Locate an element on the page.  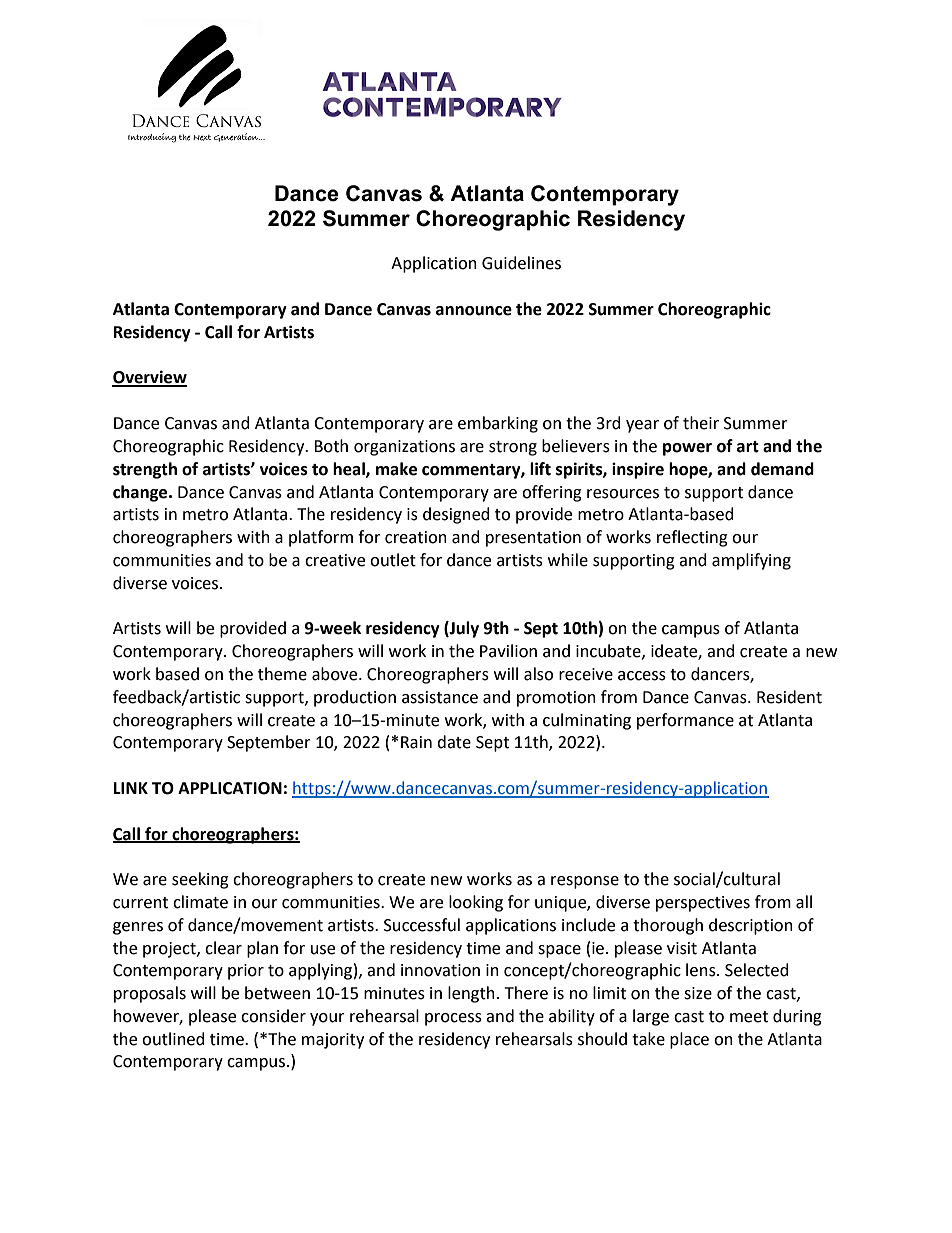
access is located at coordinates (642, 676).
